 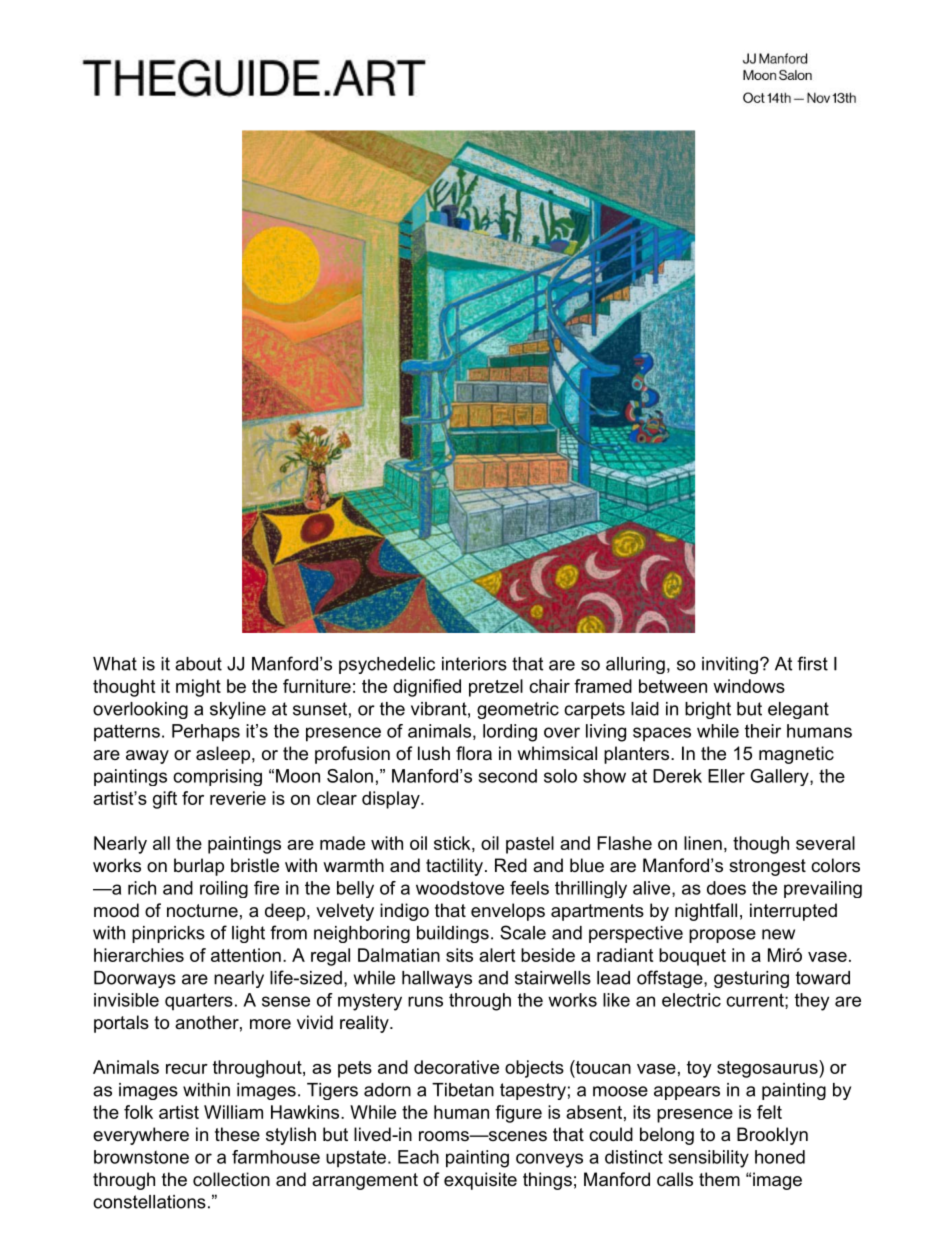 I want to click on buildings, so click(x=453, y=934).
